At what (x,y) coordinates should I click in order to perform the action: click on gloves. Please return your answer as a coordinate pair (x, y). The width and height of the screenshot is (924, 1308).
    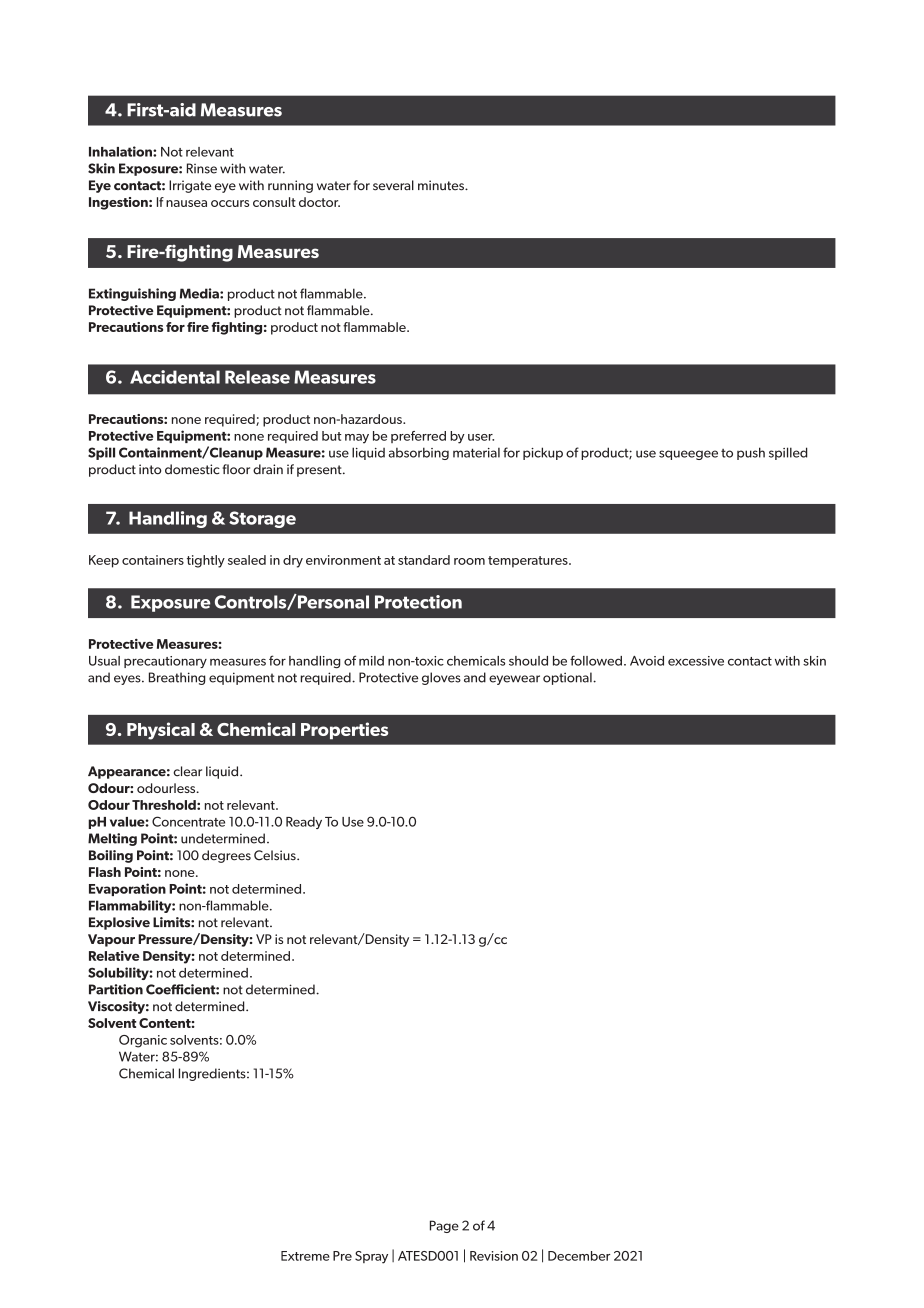
    Looking at the image, I should click on (441, 678).
